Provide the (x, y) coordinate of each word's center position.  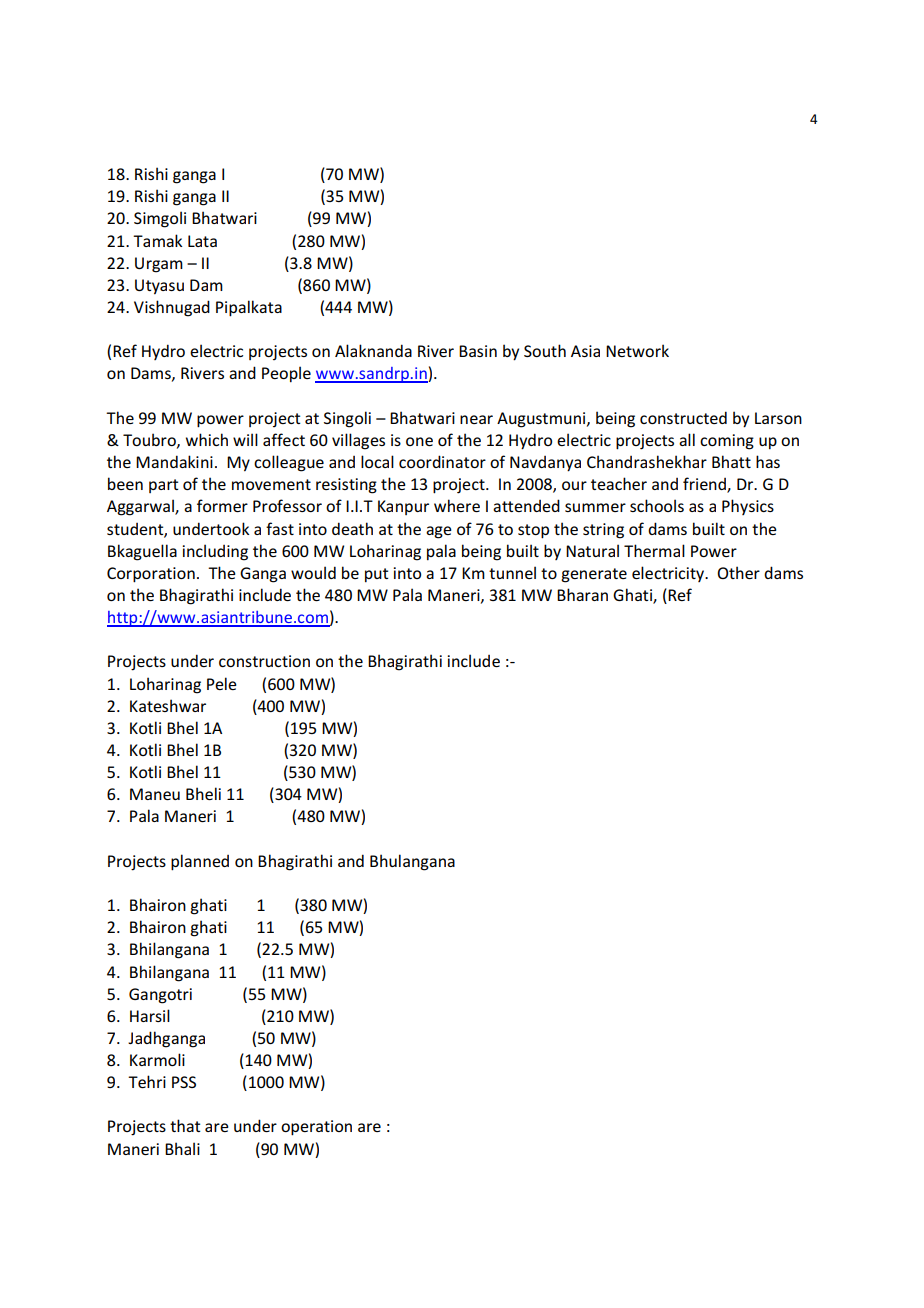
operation (316, 1128)
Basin (478, 351)
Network (637, 350)
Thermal (654, 550)
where (457, 505)
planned (200, 862)
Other (738, 572)
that (185, 1125)
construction (264, 661)
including (215, 552)
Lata (202, 241)
